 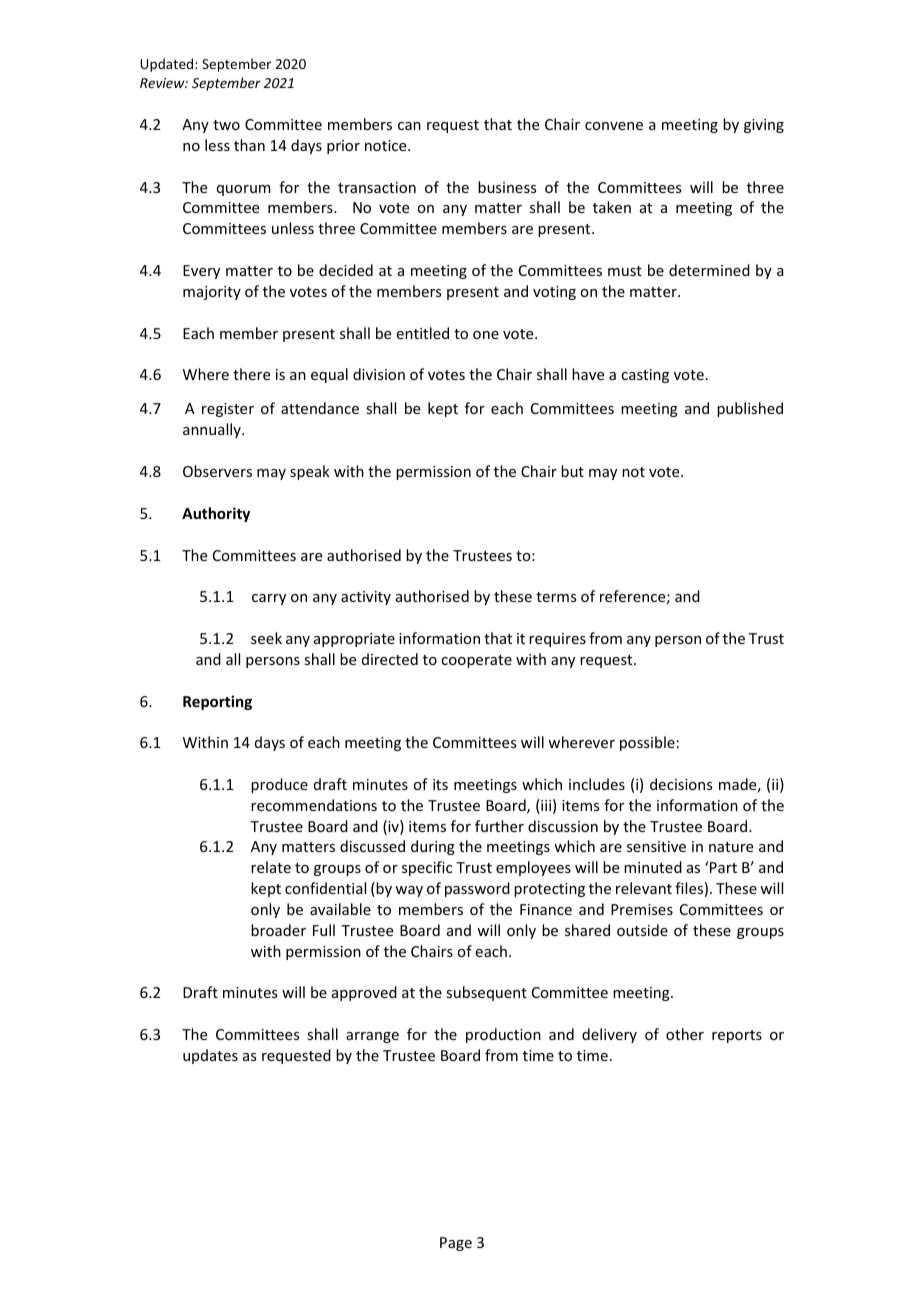 I want to click on updates, so click(x=210, y=1056).
